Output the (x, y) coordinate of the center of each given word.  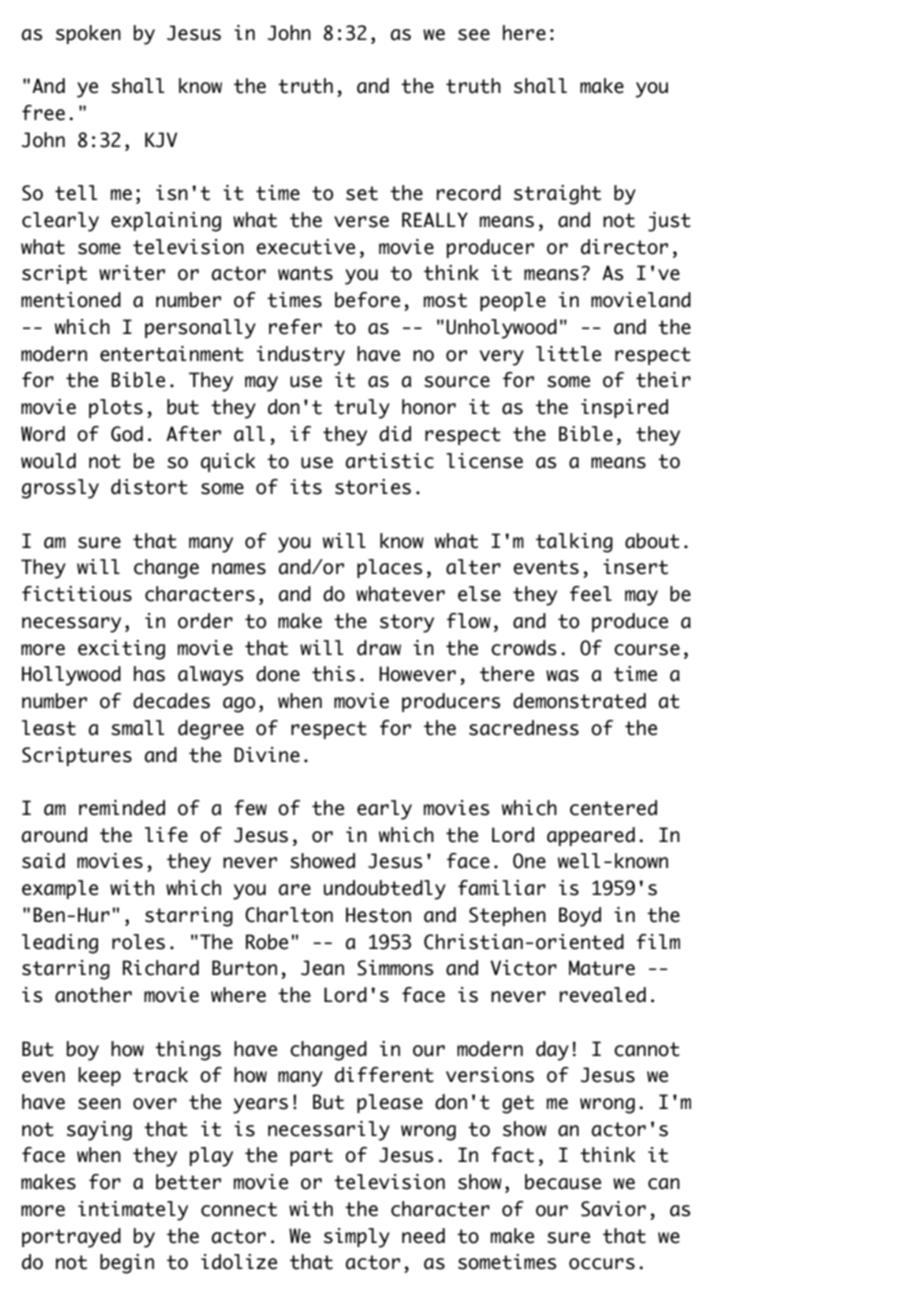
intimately (133, 1211)
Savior (613, 1209)
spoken (88, 34)
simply (357, 1238)
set (362, 193)
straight (557, 195)
